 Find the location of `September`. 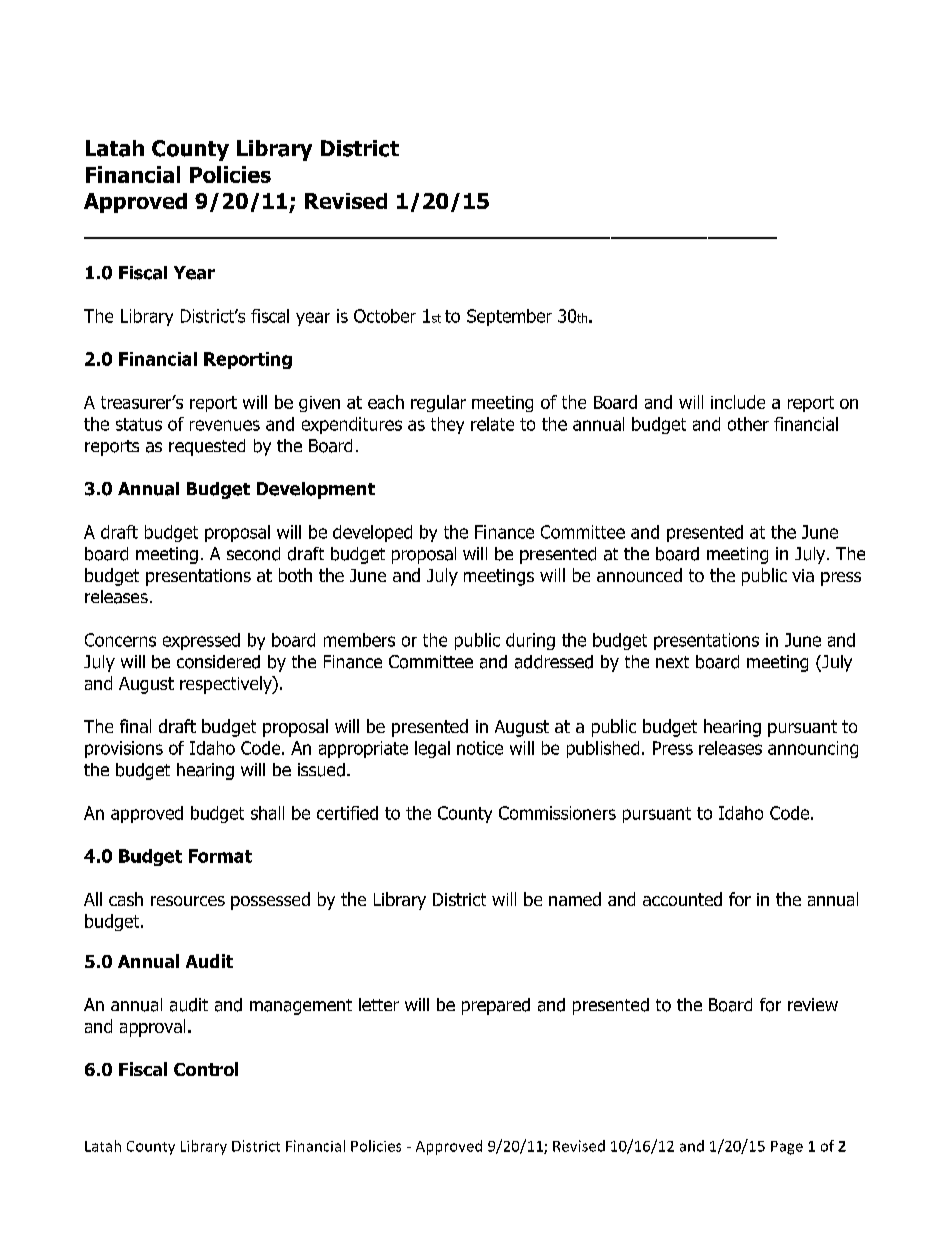

September is located at coordinates (509, 317).
